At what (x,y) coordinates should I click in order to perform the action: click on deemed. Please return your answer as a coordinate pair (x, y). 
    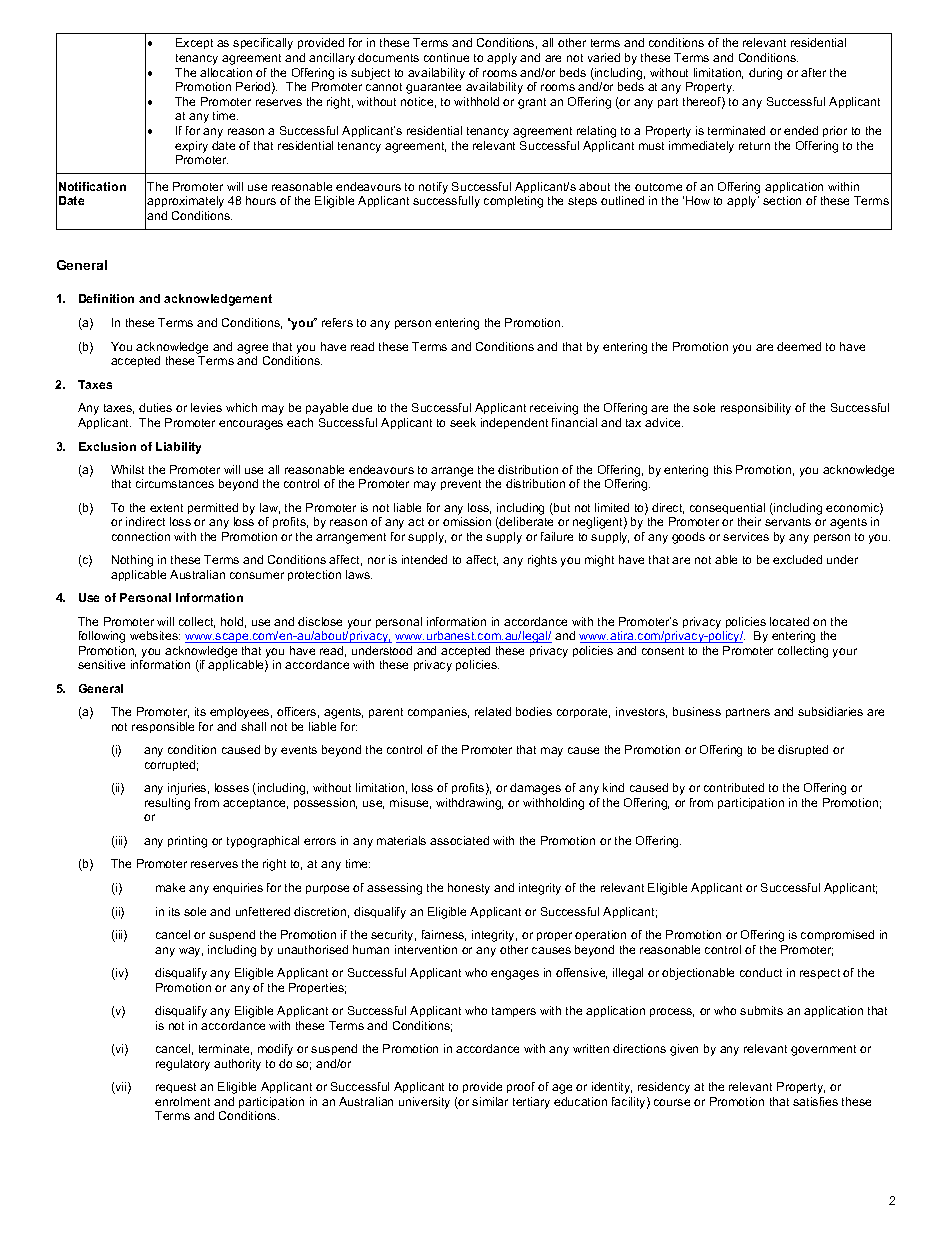
    Looking at the image, I should click on (799, 346).
